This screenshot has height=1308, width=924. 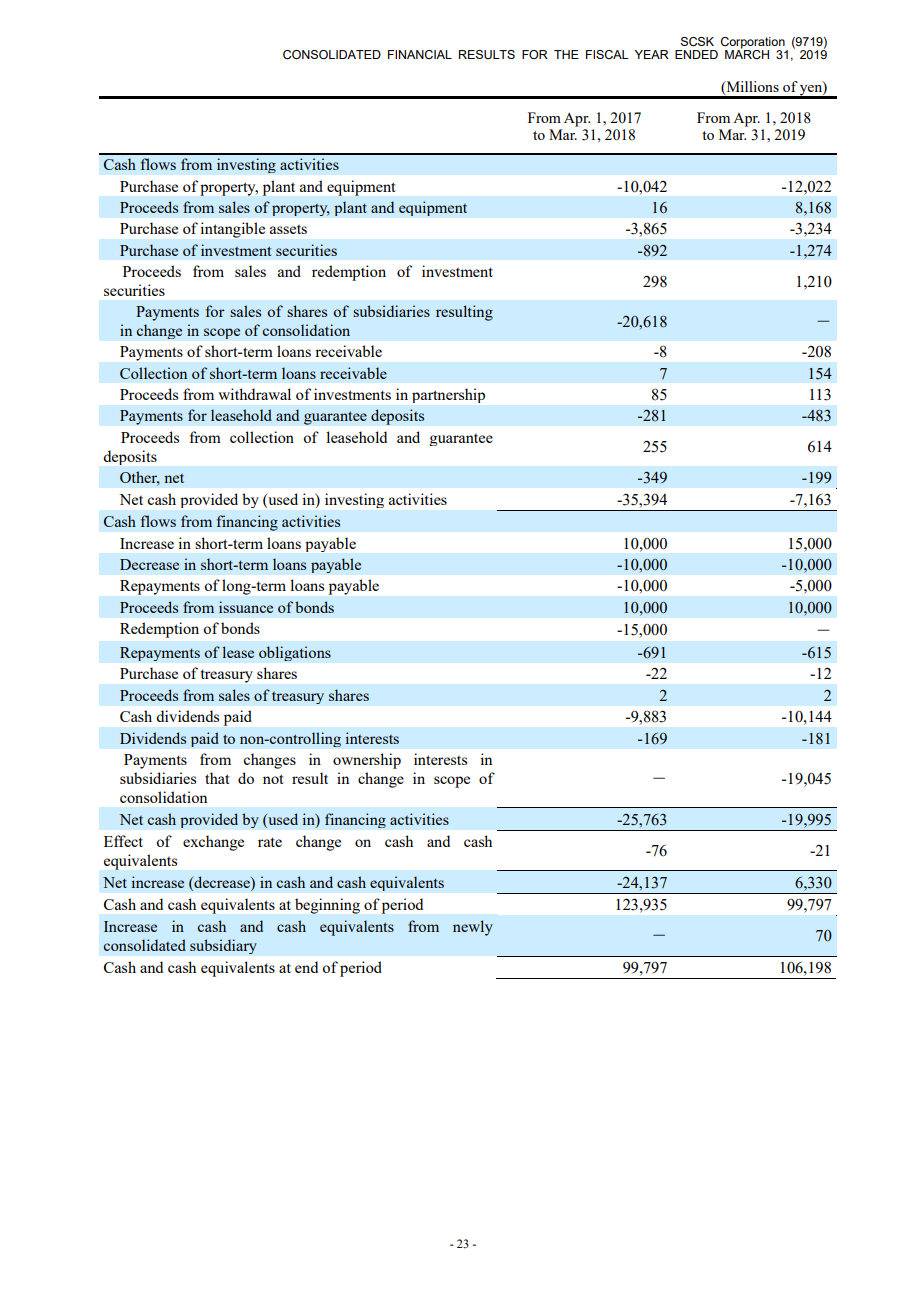 I want to click on Other, so click(x=140, y=478).
